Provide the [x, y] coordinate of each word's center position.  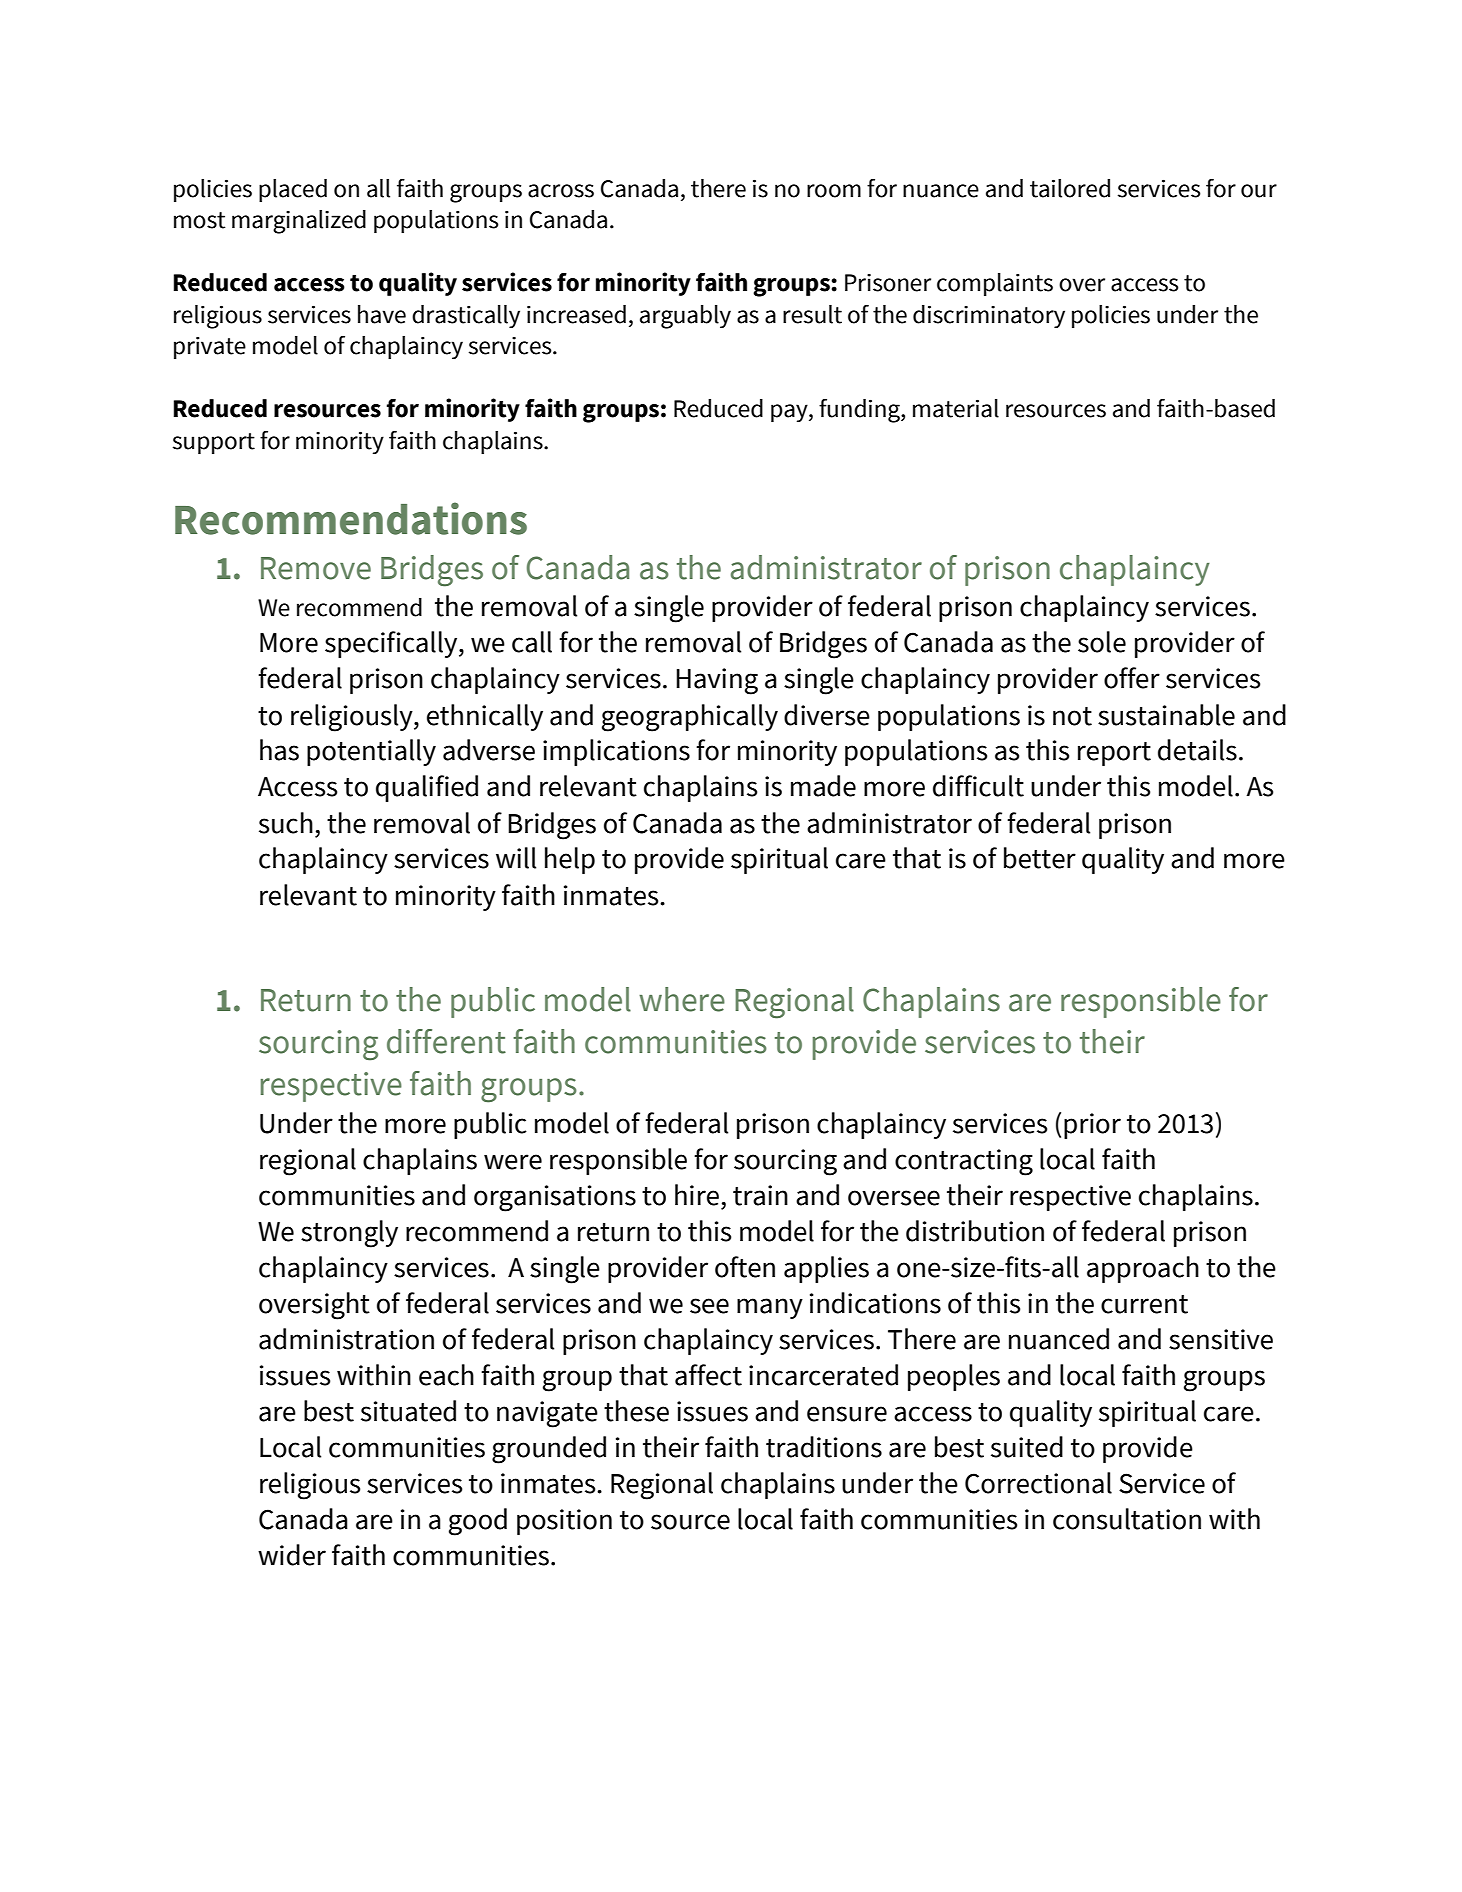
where [682, 999]
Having [717, 681]
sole [1102, 642]
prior [1092, 1126]
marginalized [299, 222]
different [446, 1041]
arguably [685, 317]
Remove [316, 568]
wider [292, 1555]
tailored [1070, 188]
